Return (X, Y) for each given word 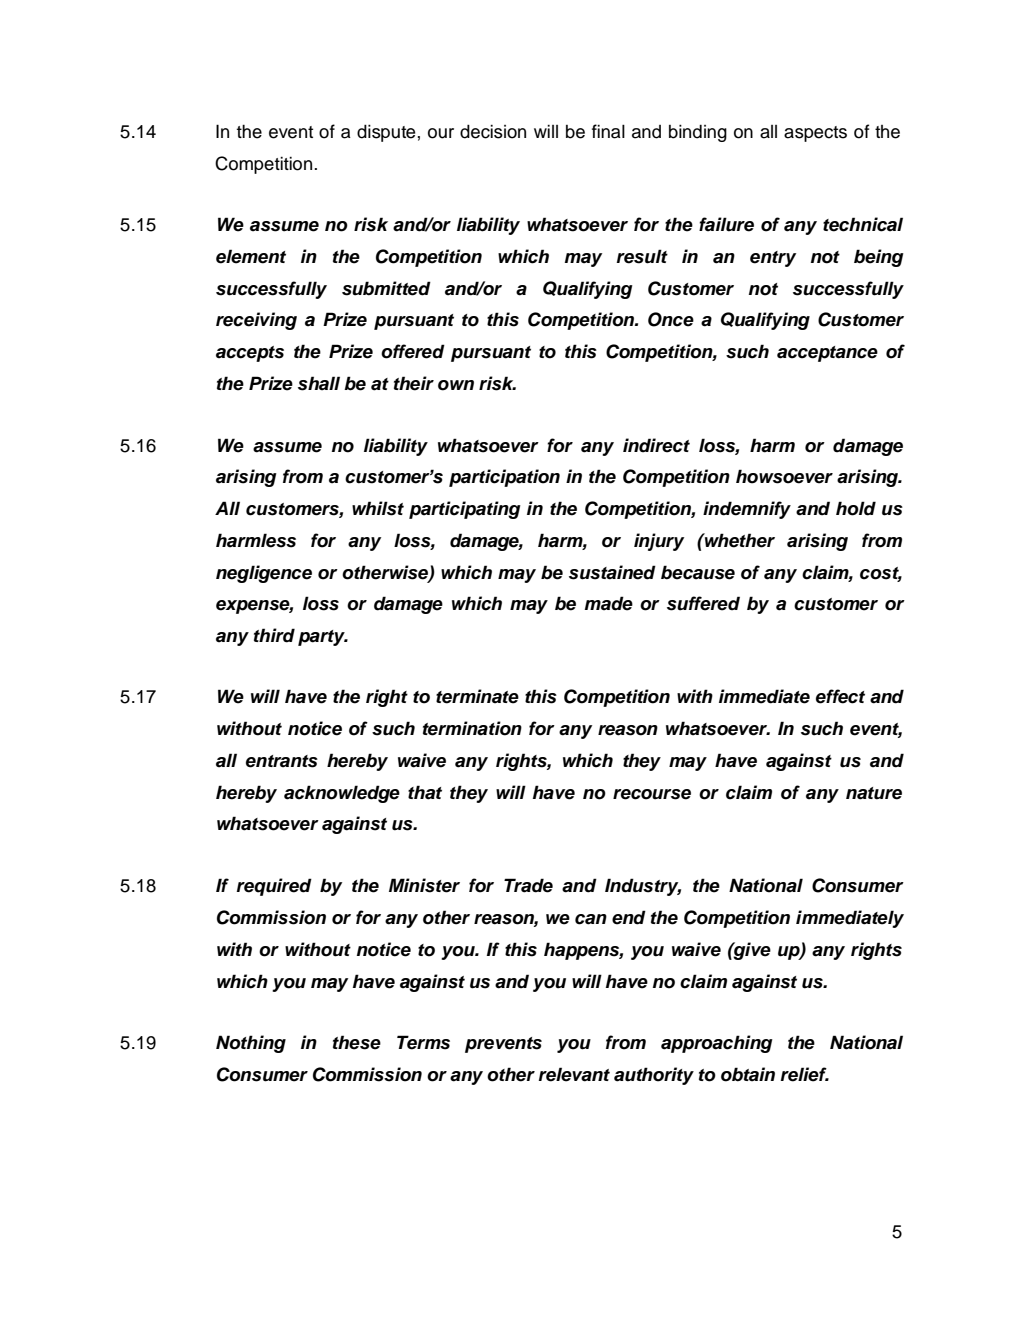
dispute (386, 133)
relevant (574, 1074)
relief (805, 1074)
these (357, 1042)
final (608, 131)
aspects (815, 134)
